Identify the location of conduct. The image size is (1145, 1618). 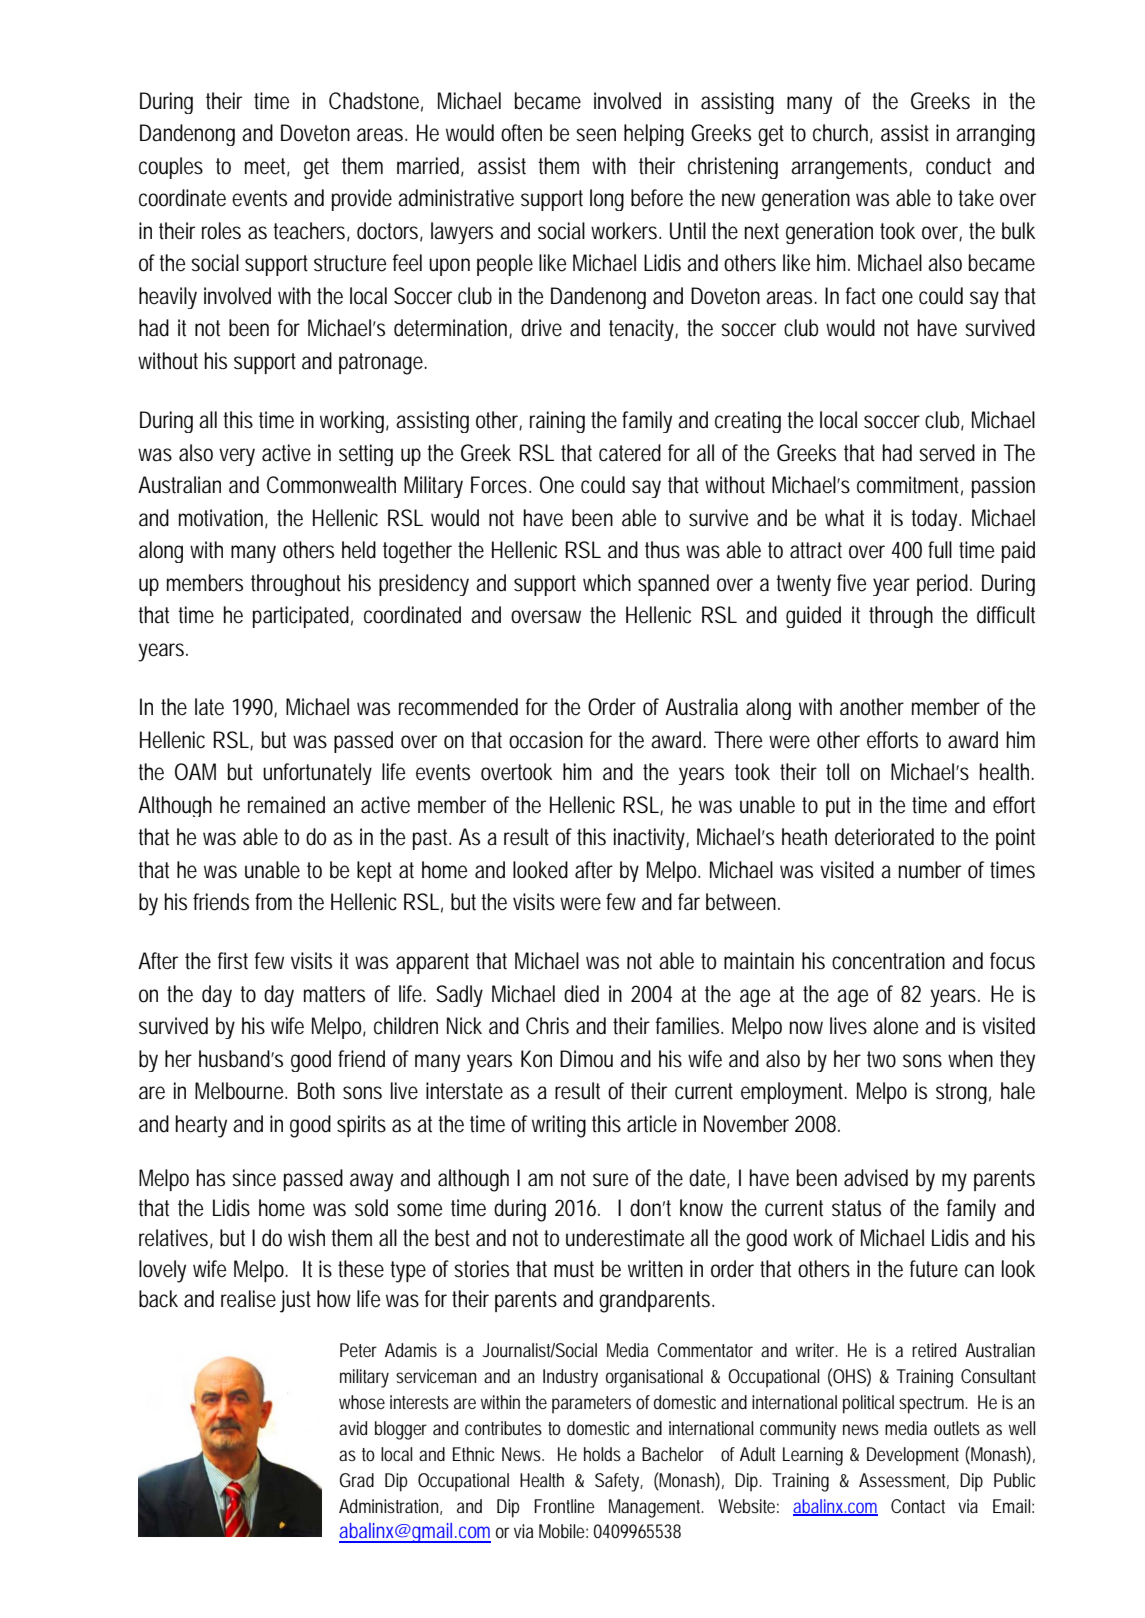
(958, 166).
